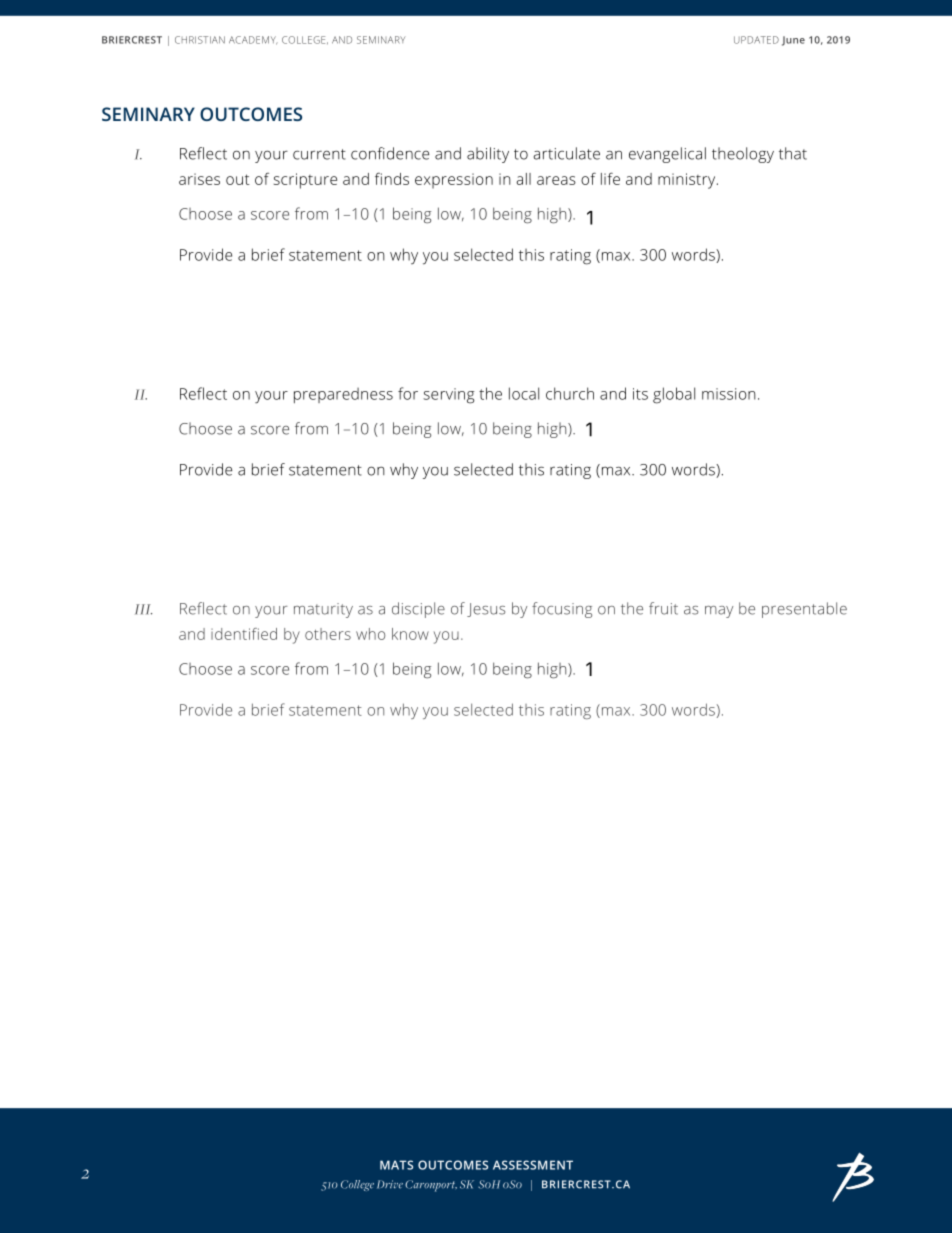 This screenshot has width=952, height=1233. I want to click on identified, so click(244, 634).
